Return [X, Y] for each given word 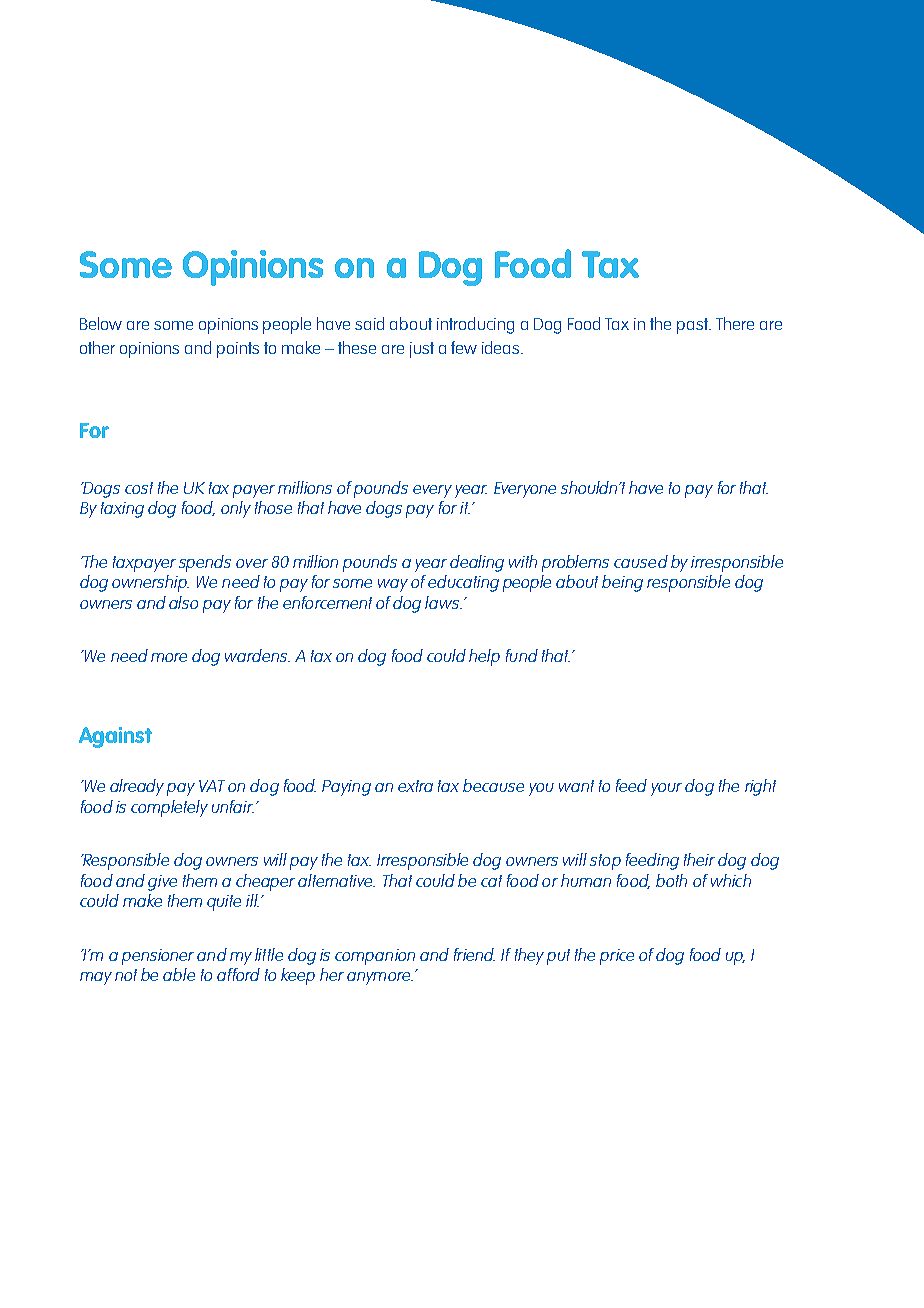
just [422, 350]
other [97, 347]
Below [101, 323]
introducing [475, 325]
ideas [502, 347]
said [369, 323]
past [693, 326]
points [238, 350]
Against [115, 737]
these [357, 347]
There [735, 323]
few [464, 347]
